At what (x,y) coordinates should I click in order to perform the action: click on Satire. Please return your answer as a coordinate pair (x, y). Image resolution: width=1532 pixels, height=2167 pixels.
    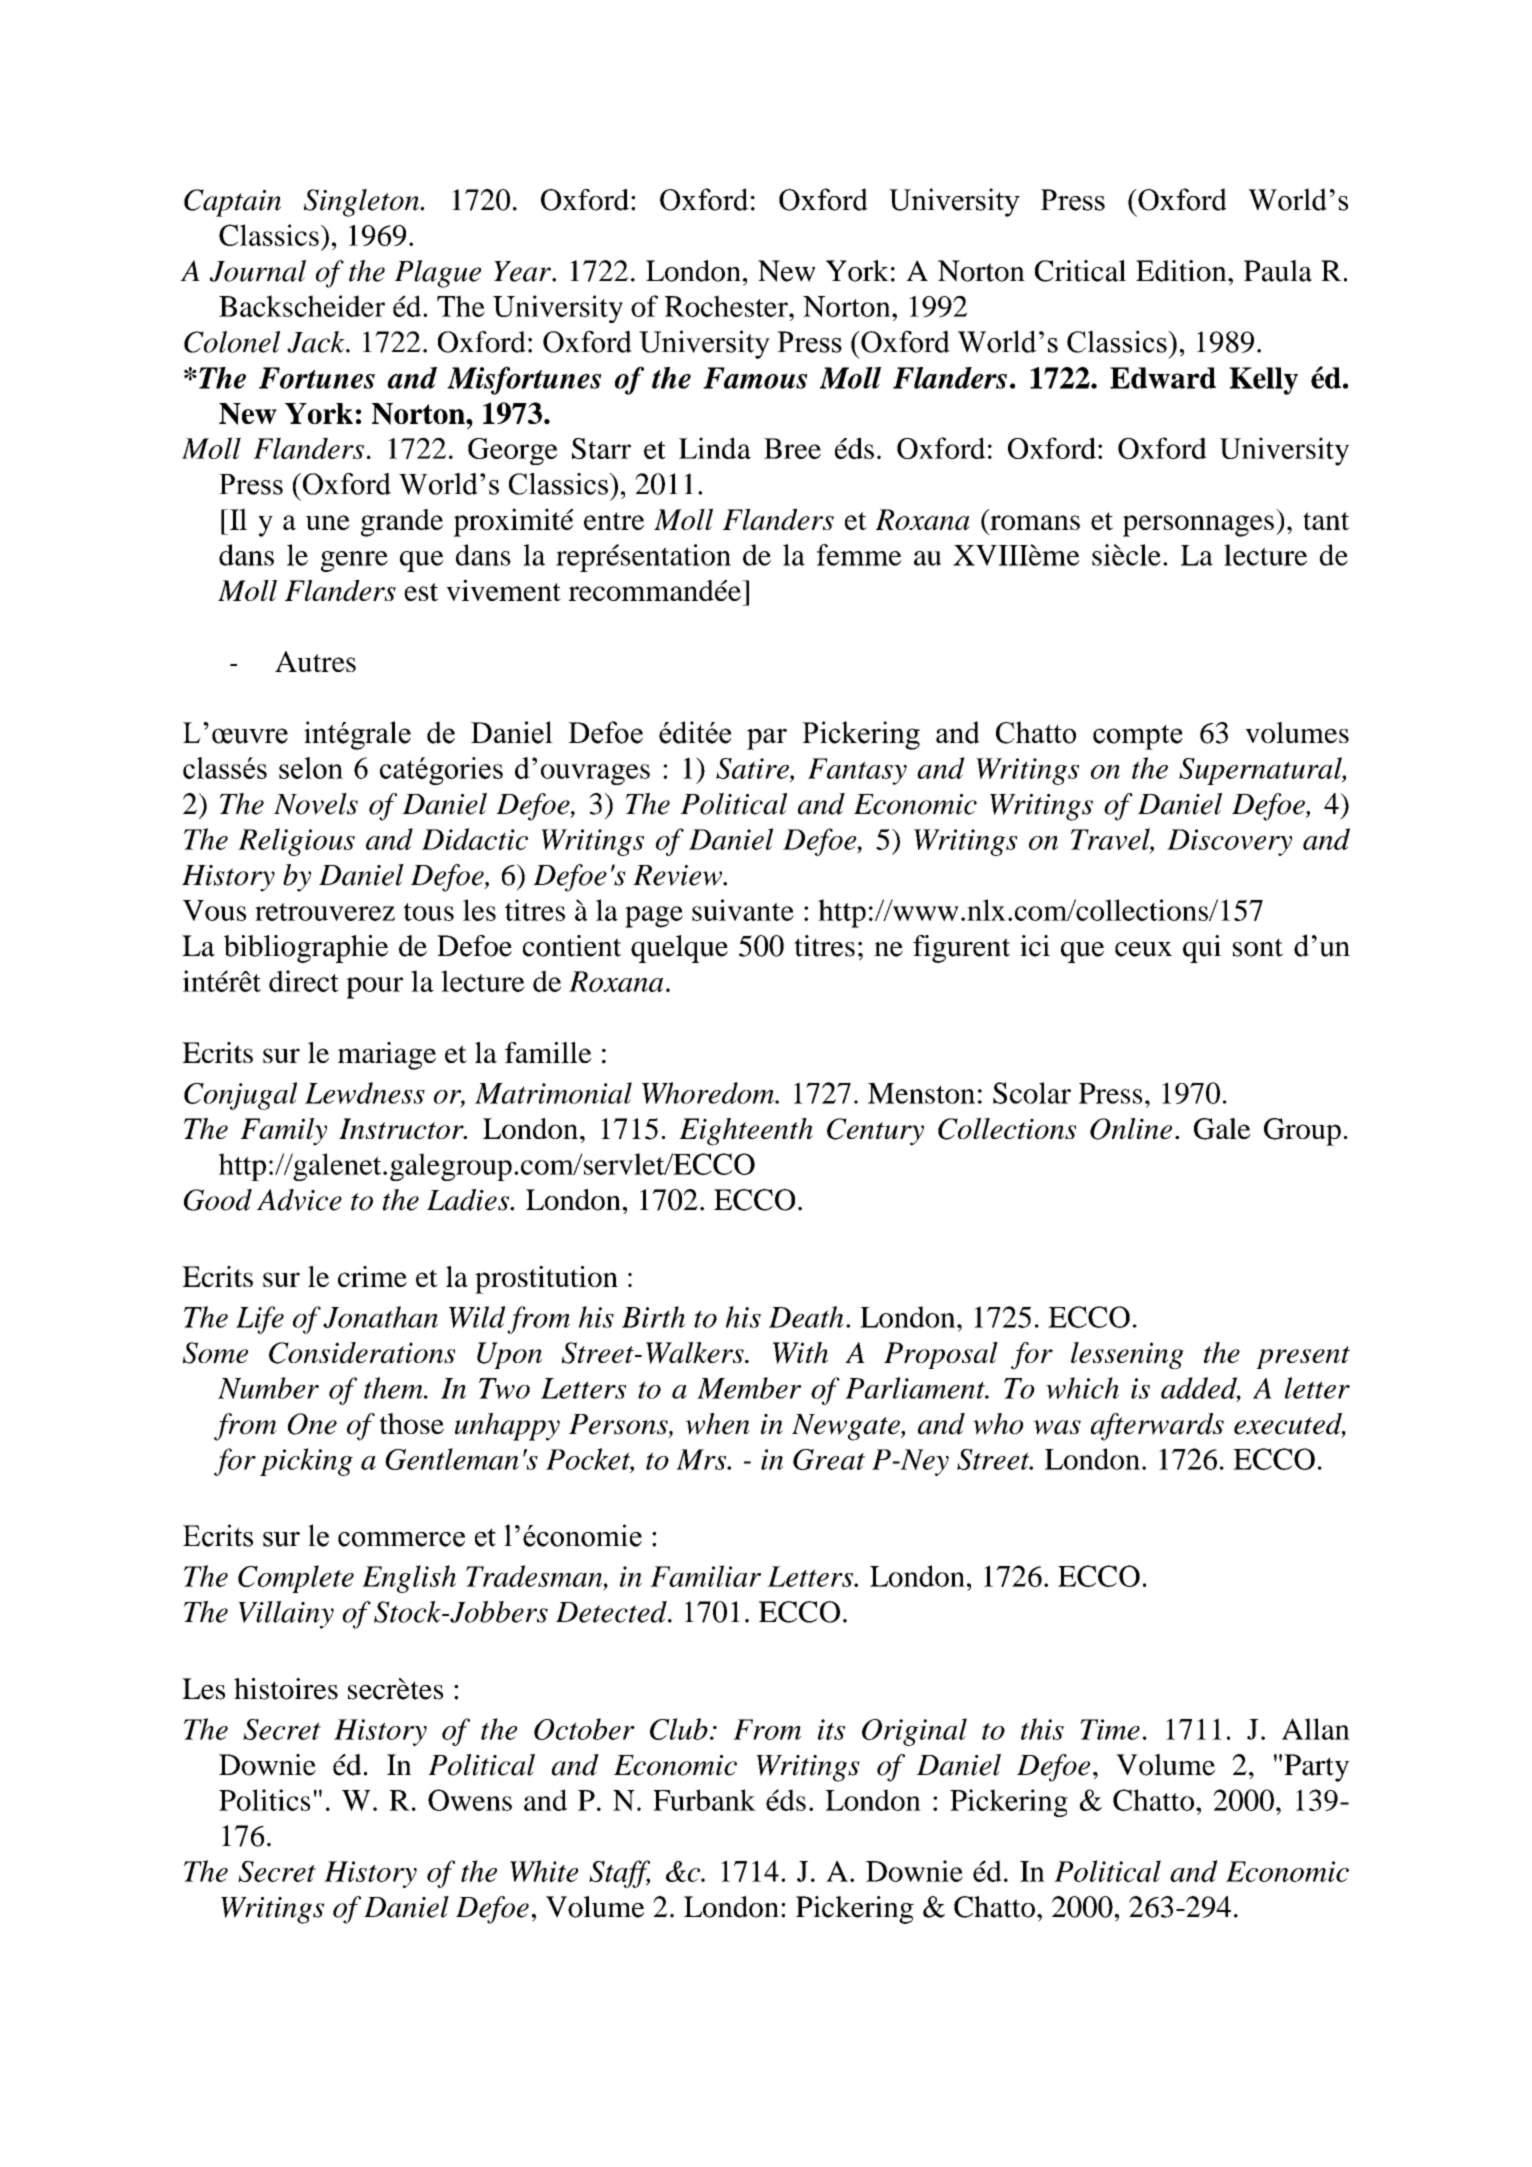
    Looking at the image, I should click on (753, 768).
